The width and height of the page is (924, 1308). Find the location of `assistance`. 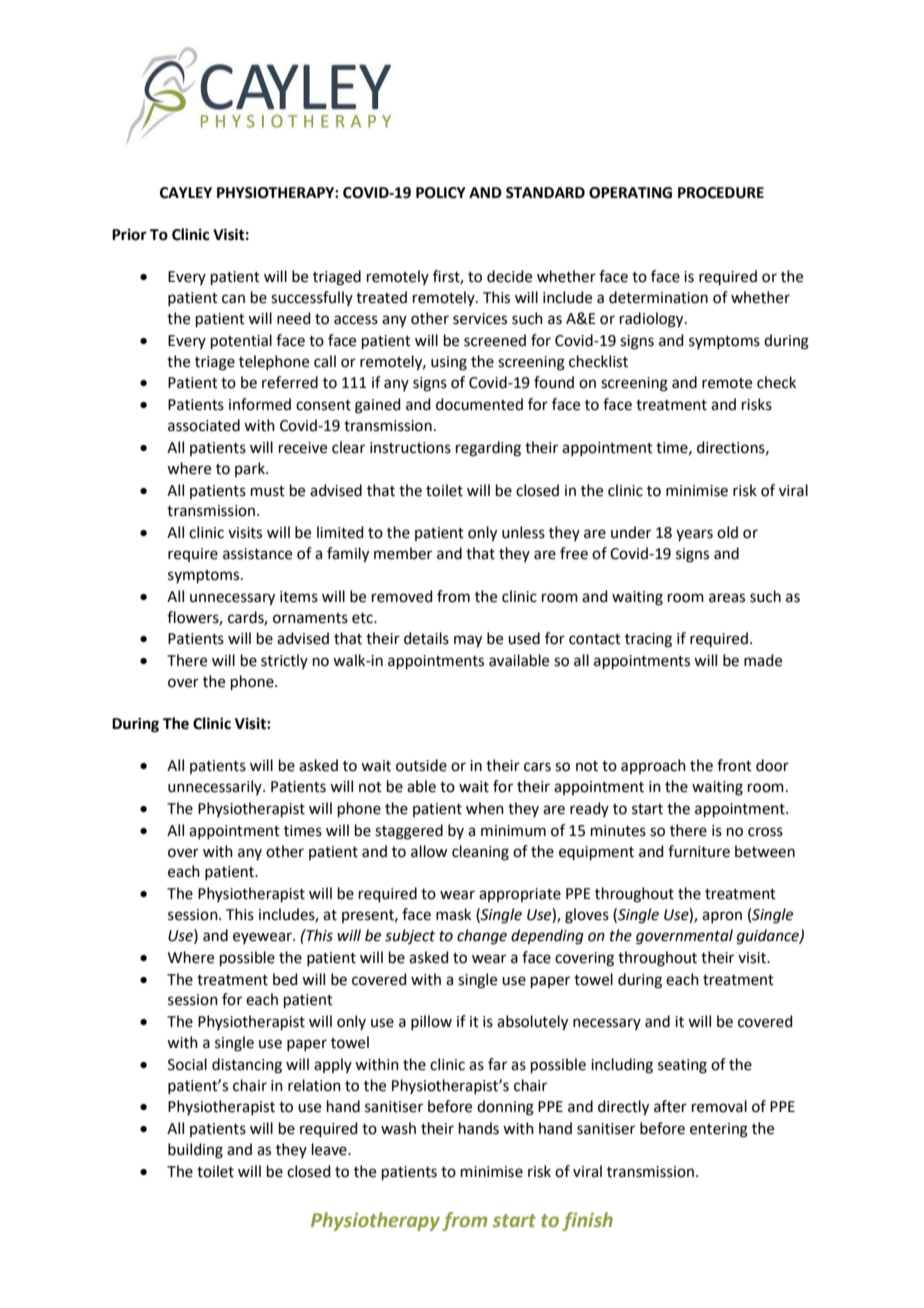

assistance is located at coordinates (257, 554).
